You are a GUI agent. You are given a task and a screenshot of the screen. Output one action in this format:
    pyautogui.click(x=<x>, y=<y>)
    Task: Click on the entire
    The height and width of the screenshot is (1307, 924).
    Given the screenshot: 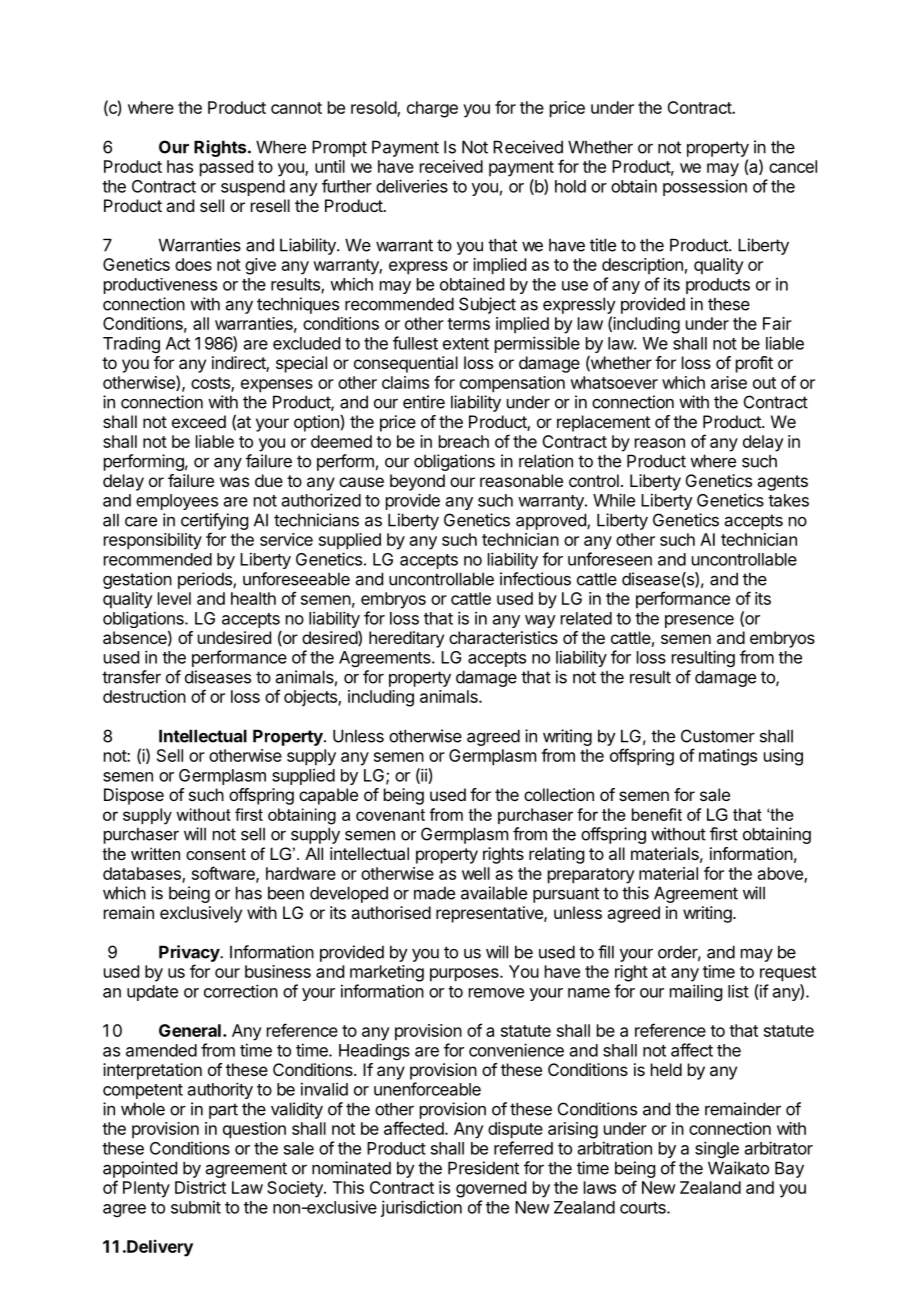 What is the action you would take?
    pyautogui.click(x=424, y=402)
